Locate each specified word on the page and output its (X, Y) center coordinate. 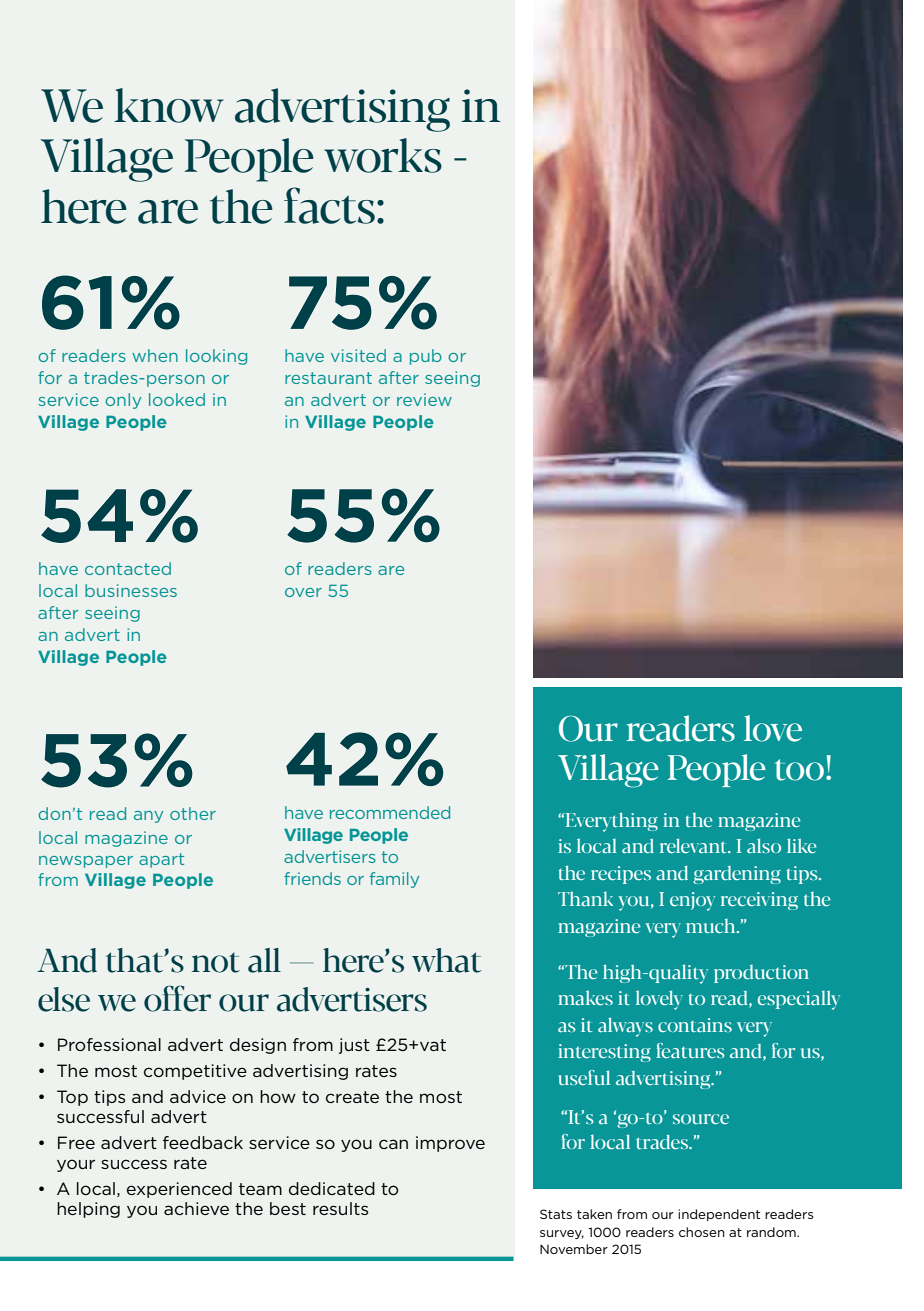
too (799, 770)
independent (719, 1215)
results (340, 1208)
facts (329, 205)
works (383, 155)
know (169, 105)
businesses (131, 590)
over (303, 592)
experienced (179, 1190)
